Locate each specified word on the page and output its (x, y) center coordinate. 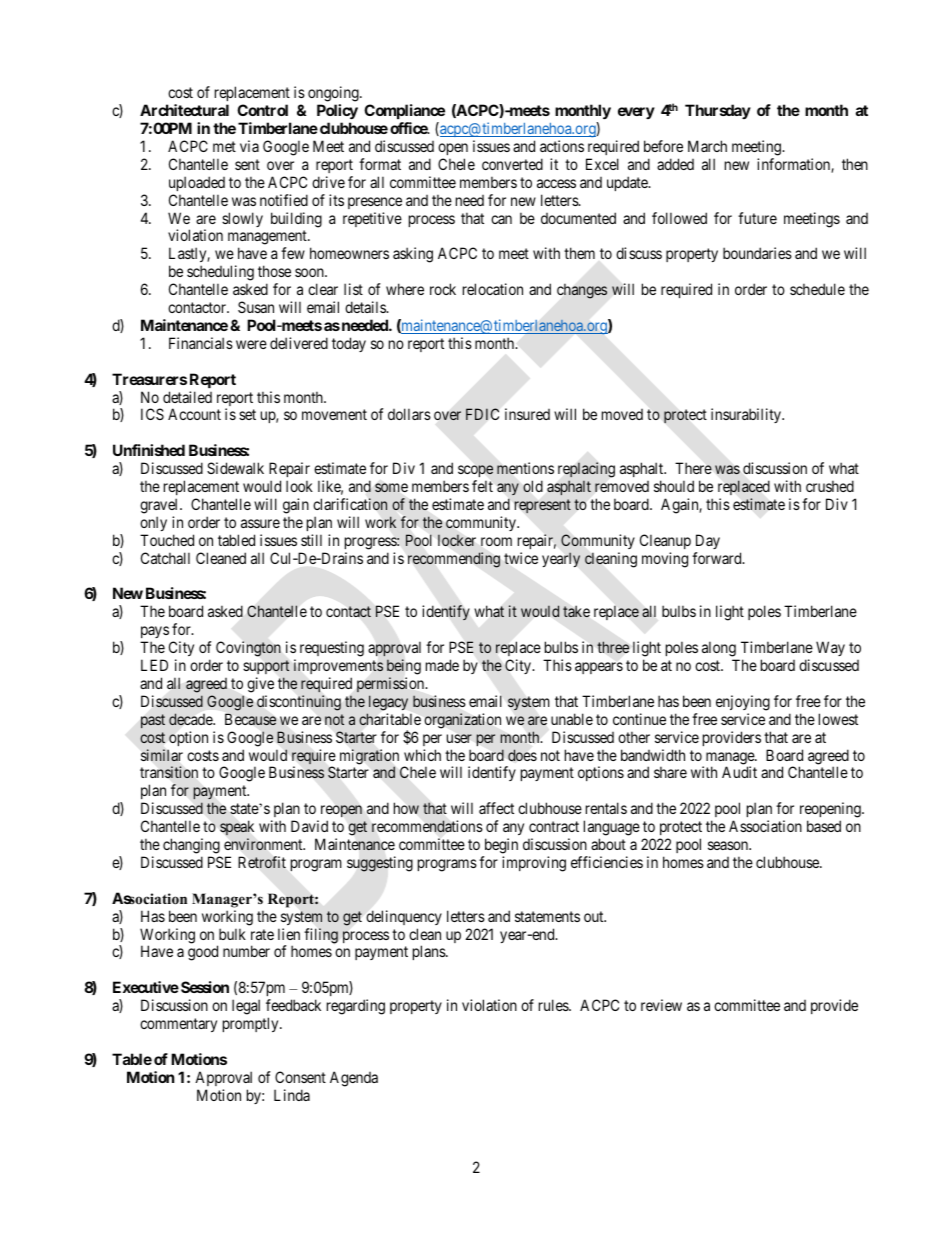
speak (237, 830)
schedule (817, 289)
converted (512, 164)
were (251, 344)
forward (718, 558)
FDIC (482, 414)
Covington (248, 649)
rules (554, 1005)
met (224, 146)
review (661, 1005)
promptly (252, 1024)
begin (501, 846)
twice (521, 558)
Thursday (718, 111)
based (824, 826)
